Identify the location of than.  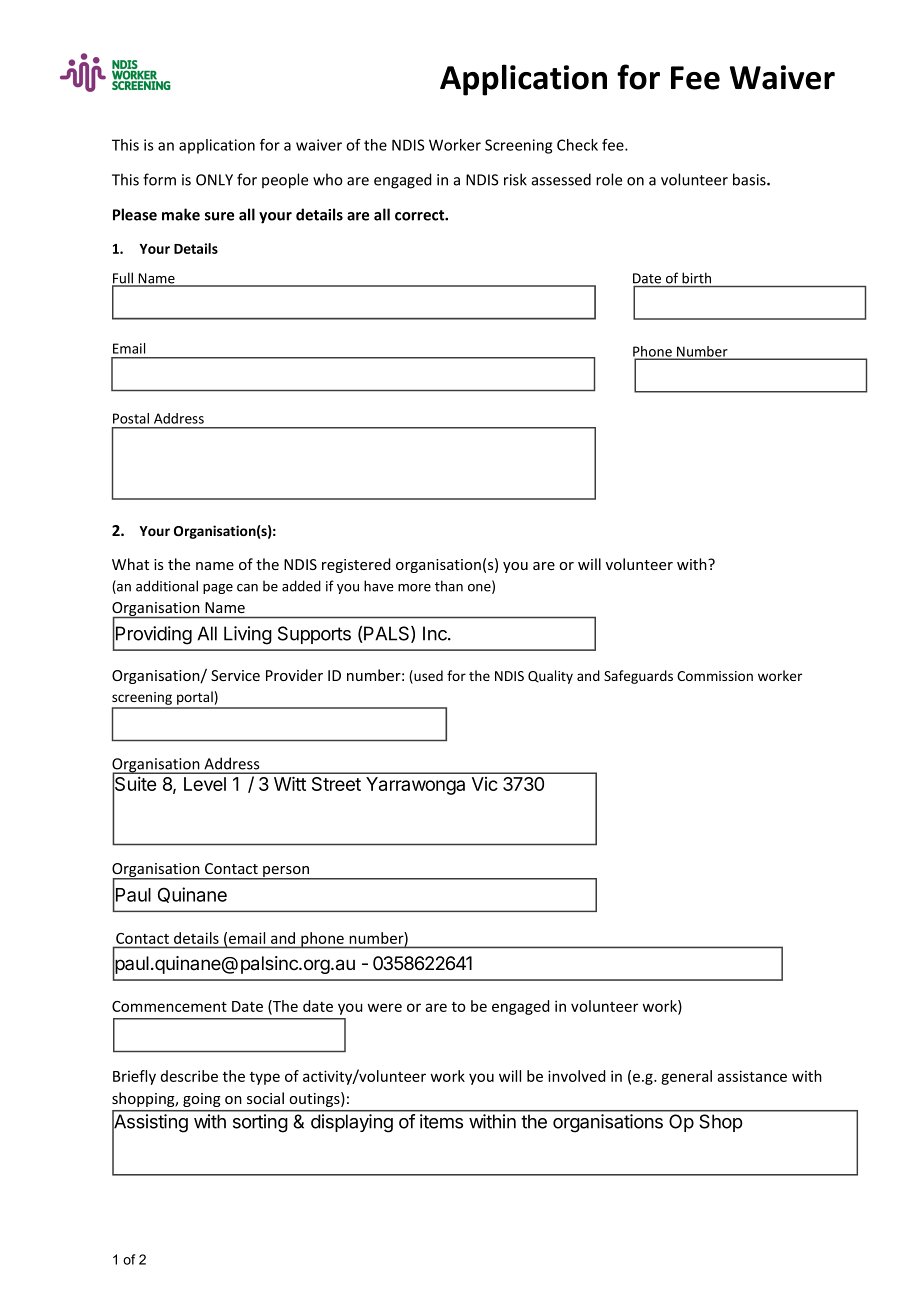
(449, 586).
